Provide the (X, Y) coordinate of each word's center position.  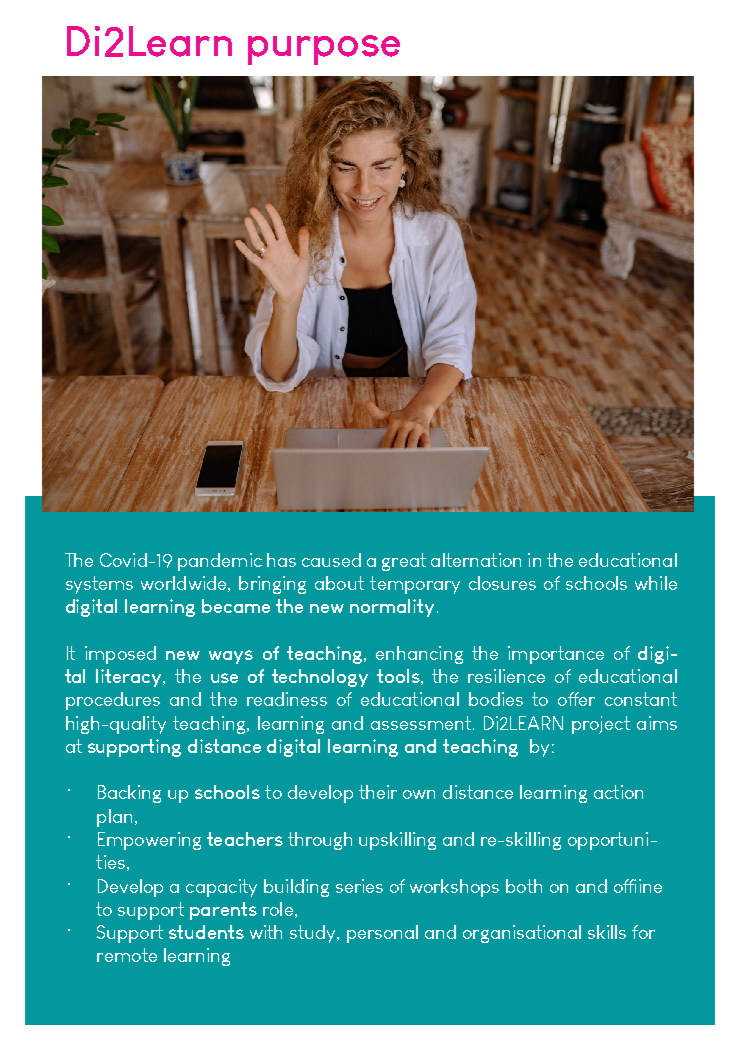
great (404, 562)
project (601, 725)
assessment (421, 723)
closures (502, 583)
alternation (476, 560)
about (339, 583)
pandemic (220, 562)
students (206, 932)
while (656, 583)
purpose (324, 50)
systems (99, 585)
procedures (113, 701)
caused (331, 560)
